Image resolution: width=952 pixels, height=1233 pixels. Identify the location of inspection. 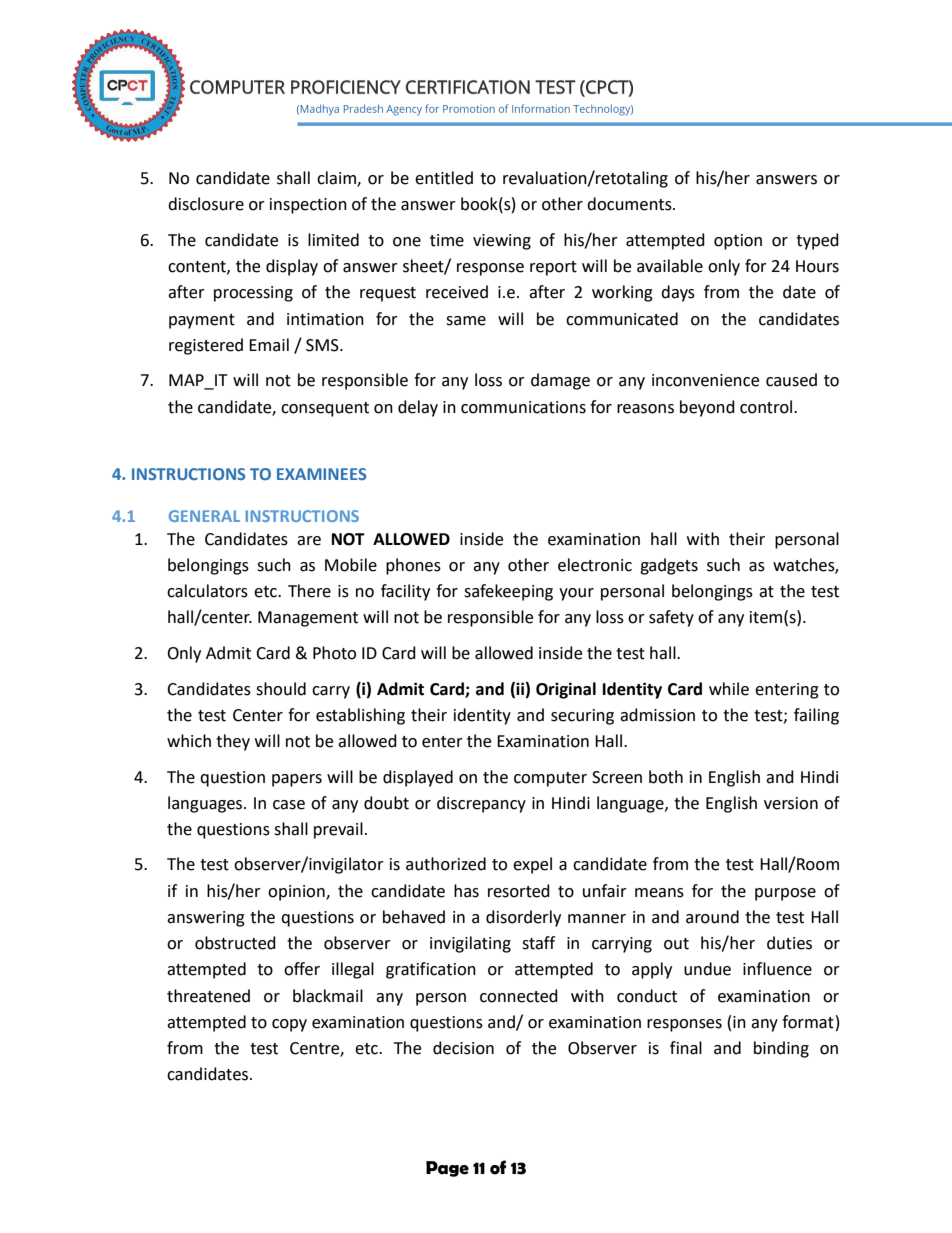
(308, 206).
